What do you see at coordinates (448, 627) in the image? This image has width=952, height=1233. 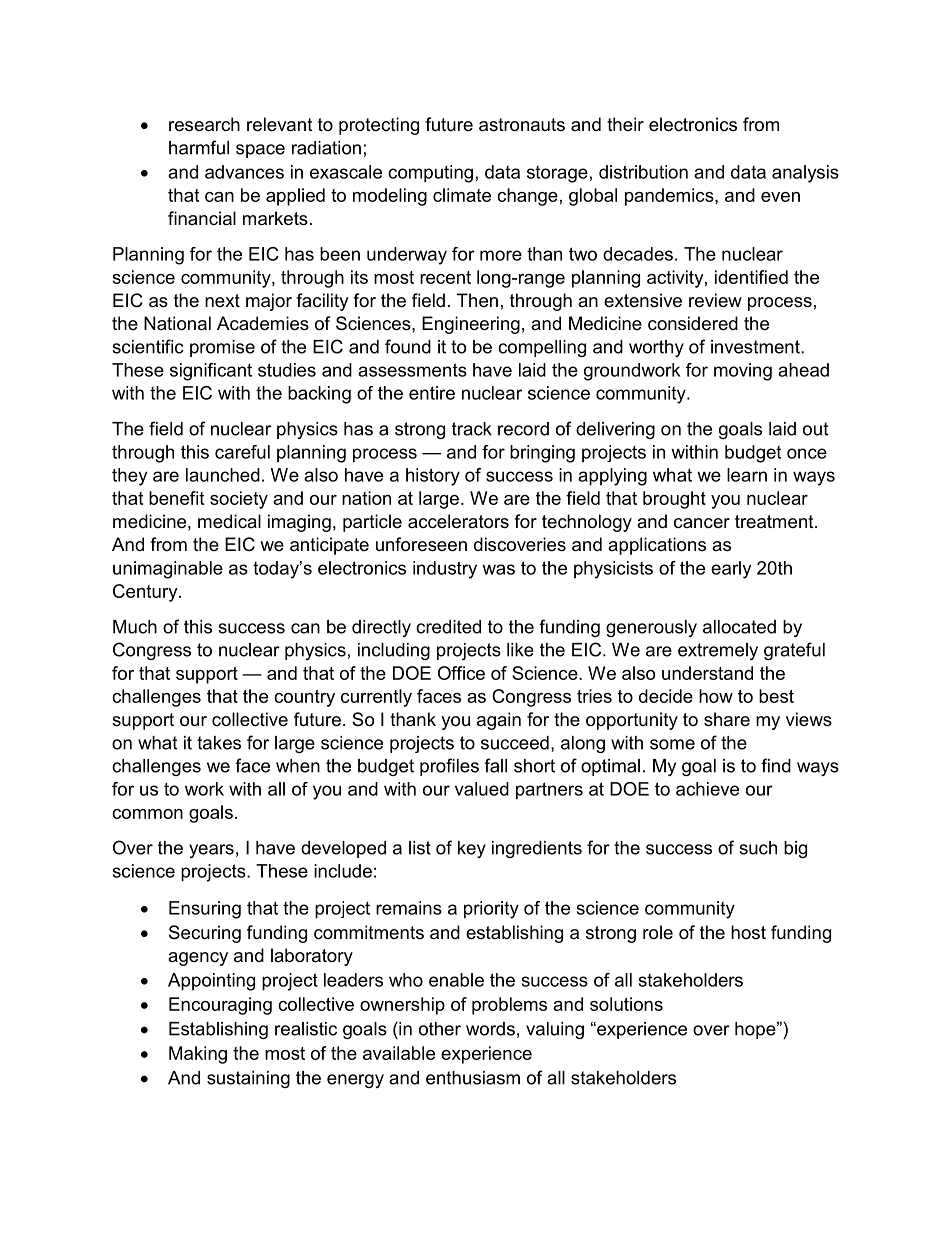 I see `credited` at bounding box center [448, 627].
